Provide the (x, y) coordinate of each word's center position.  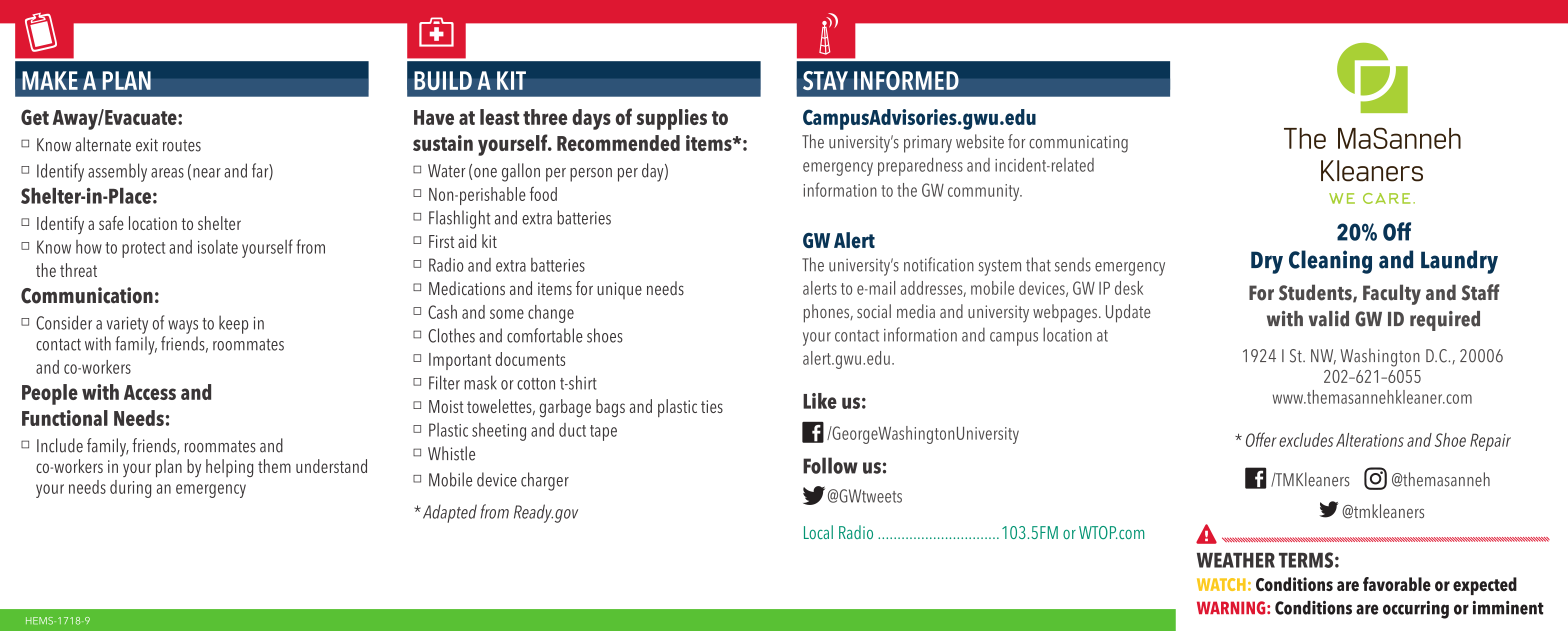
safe (111, 223)
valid (1329, 319)
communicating (1078, 144)
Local (818, 532)
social (874, 311)
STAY (825, 81)
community (985, 192)
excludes (1306, 440)
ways (183, 327)
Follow (830, 465)
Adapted (448, 513)
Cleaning (1330, 262)
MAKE (50, 80)
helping (229, 468)
